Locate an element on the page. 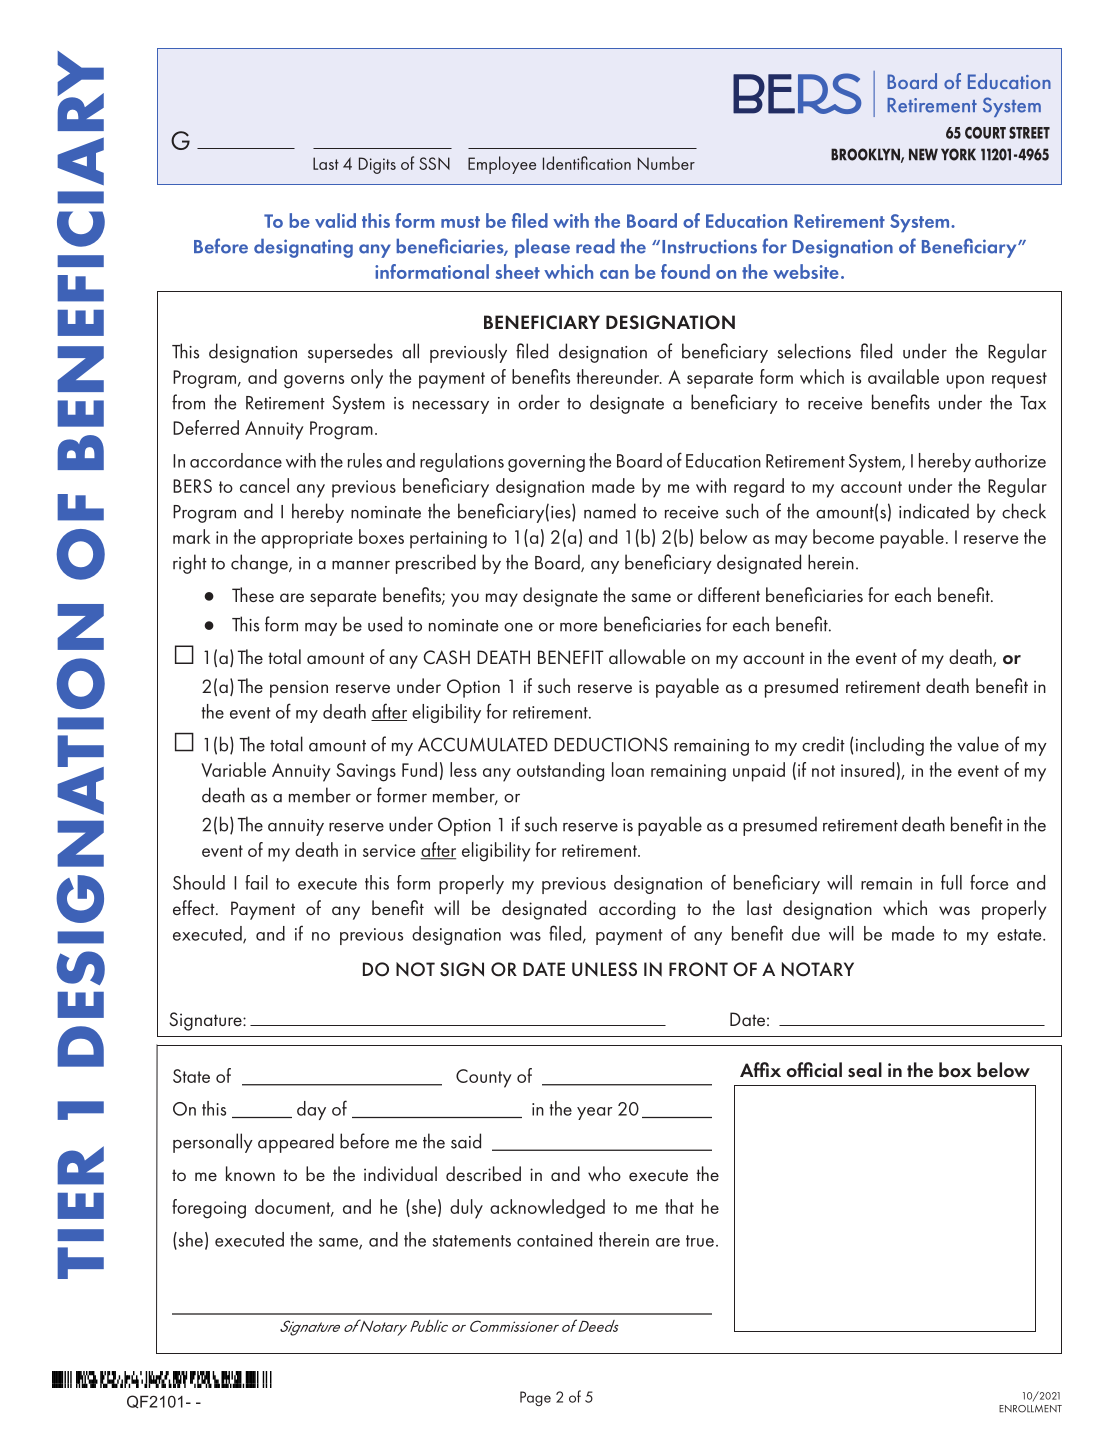 This image has height=1441, width=1113. Page is located at coordinates (535, 1398).
